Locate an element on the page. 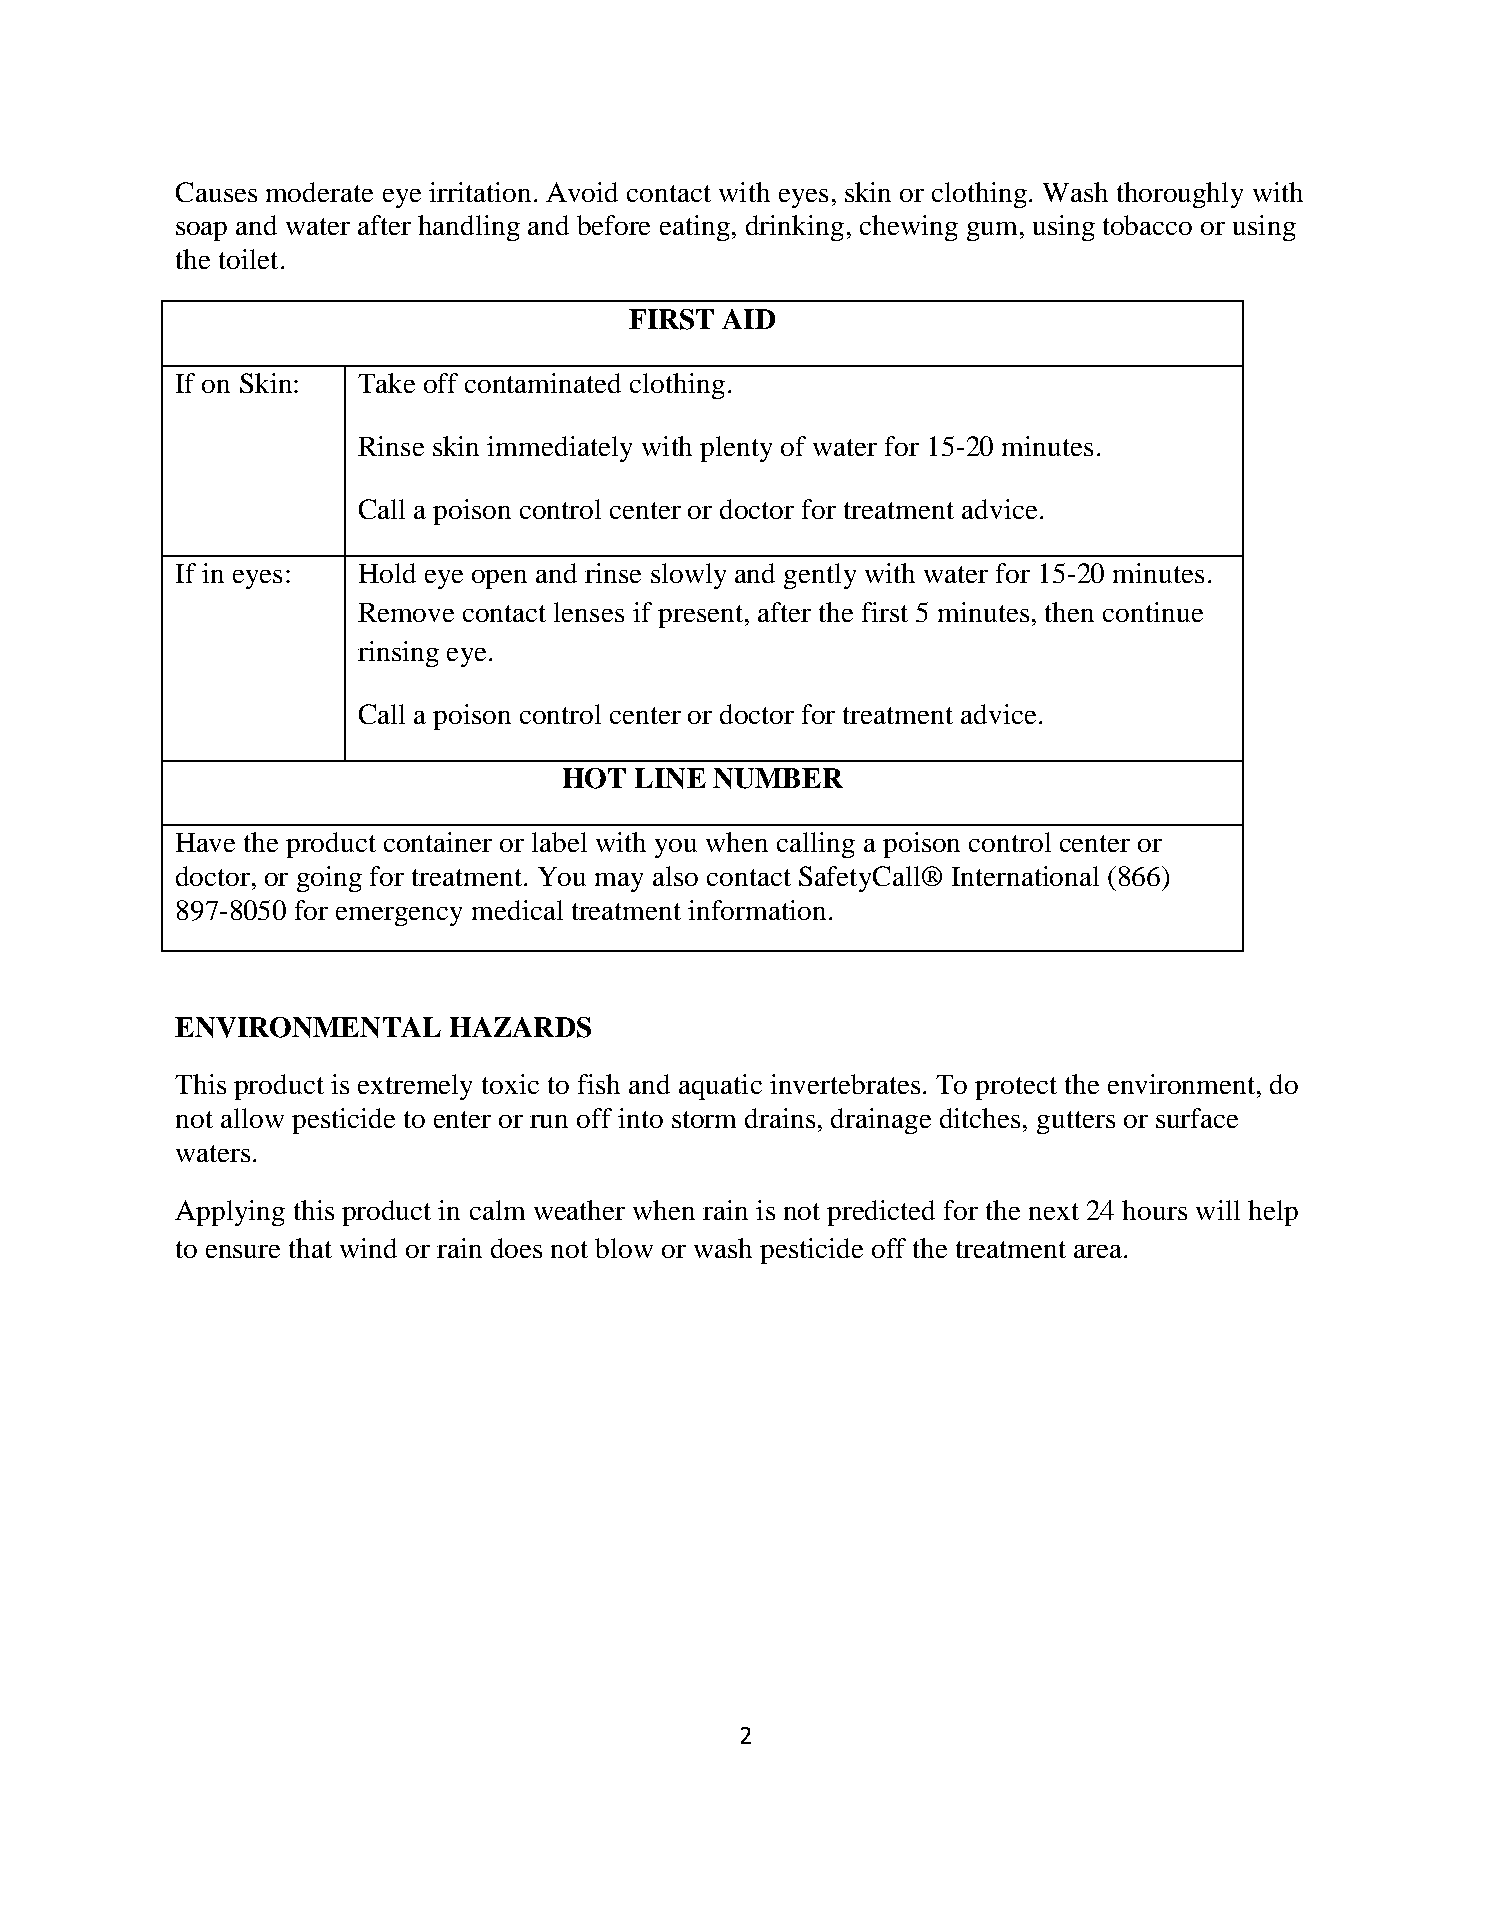 Image resolution: width=1491 pixels, height=1930 pixels. tobacco is located at coordinates (1147, 225).
